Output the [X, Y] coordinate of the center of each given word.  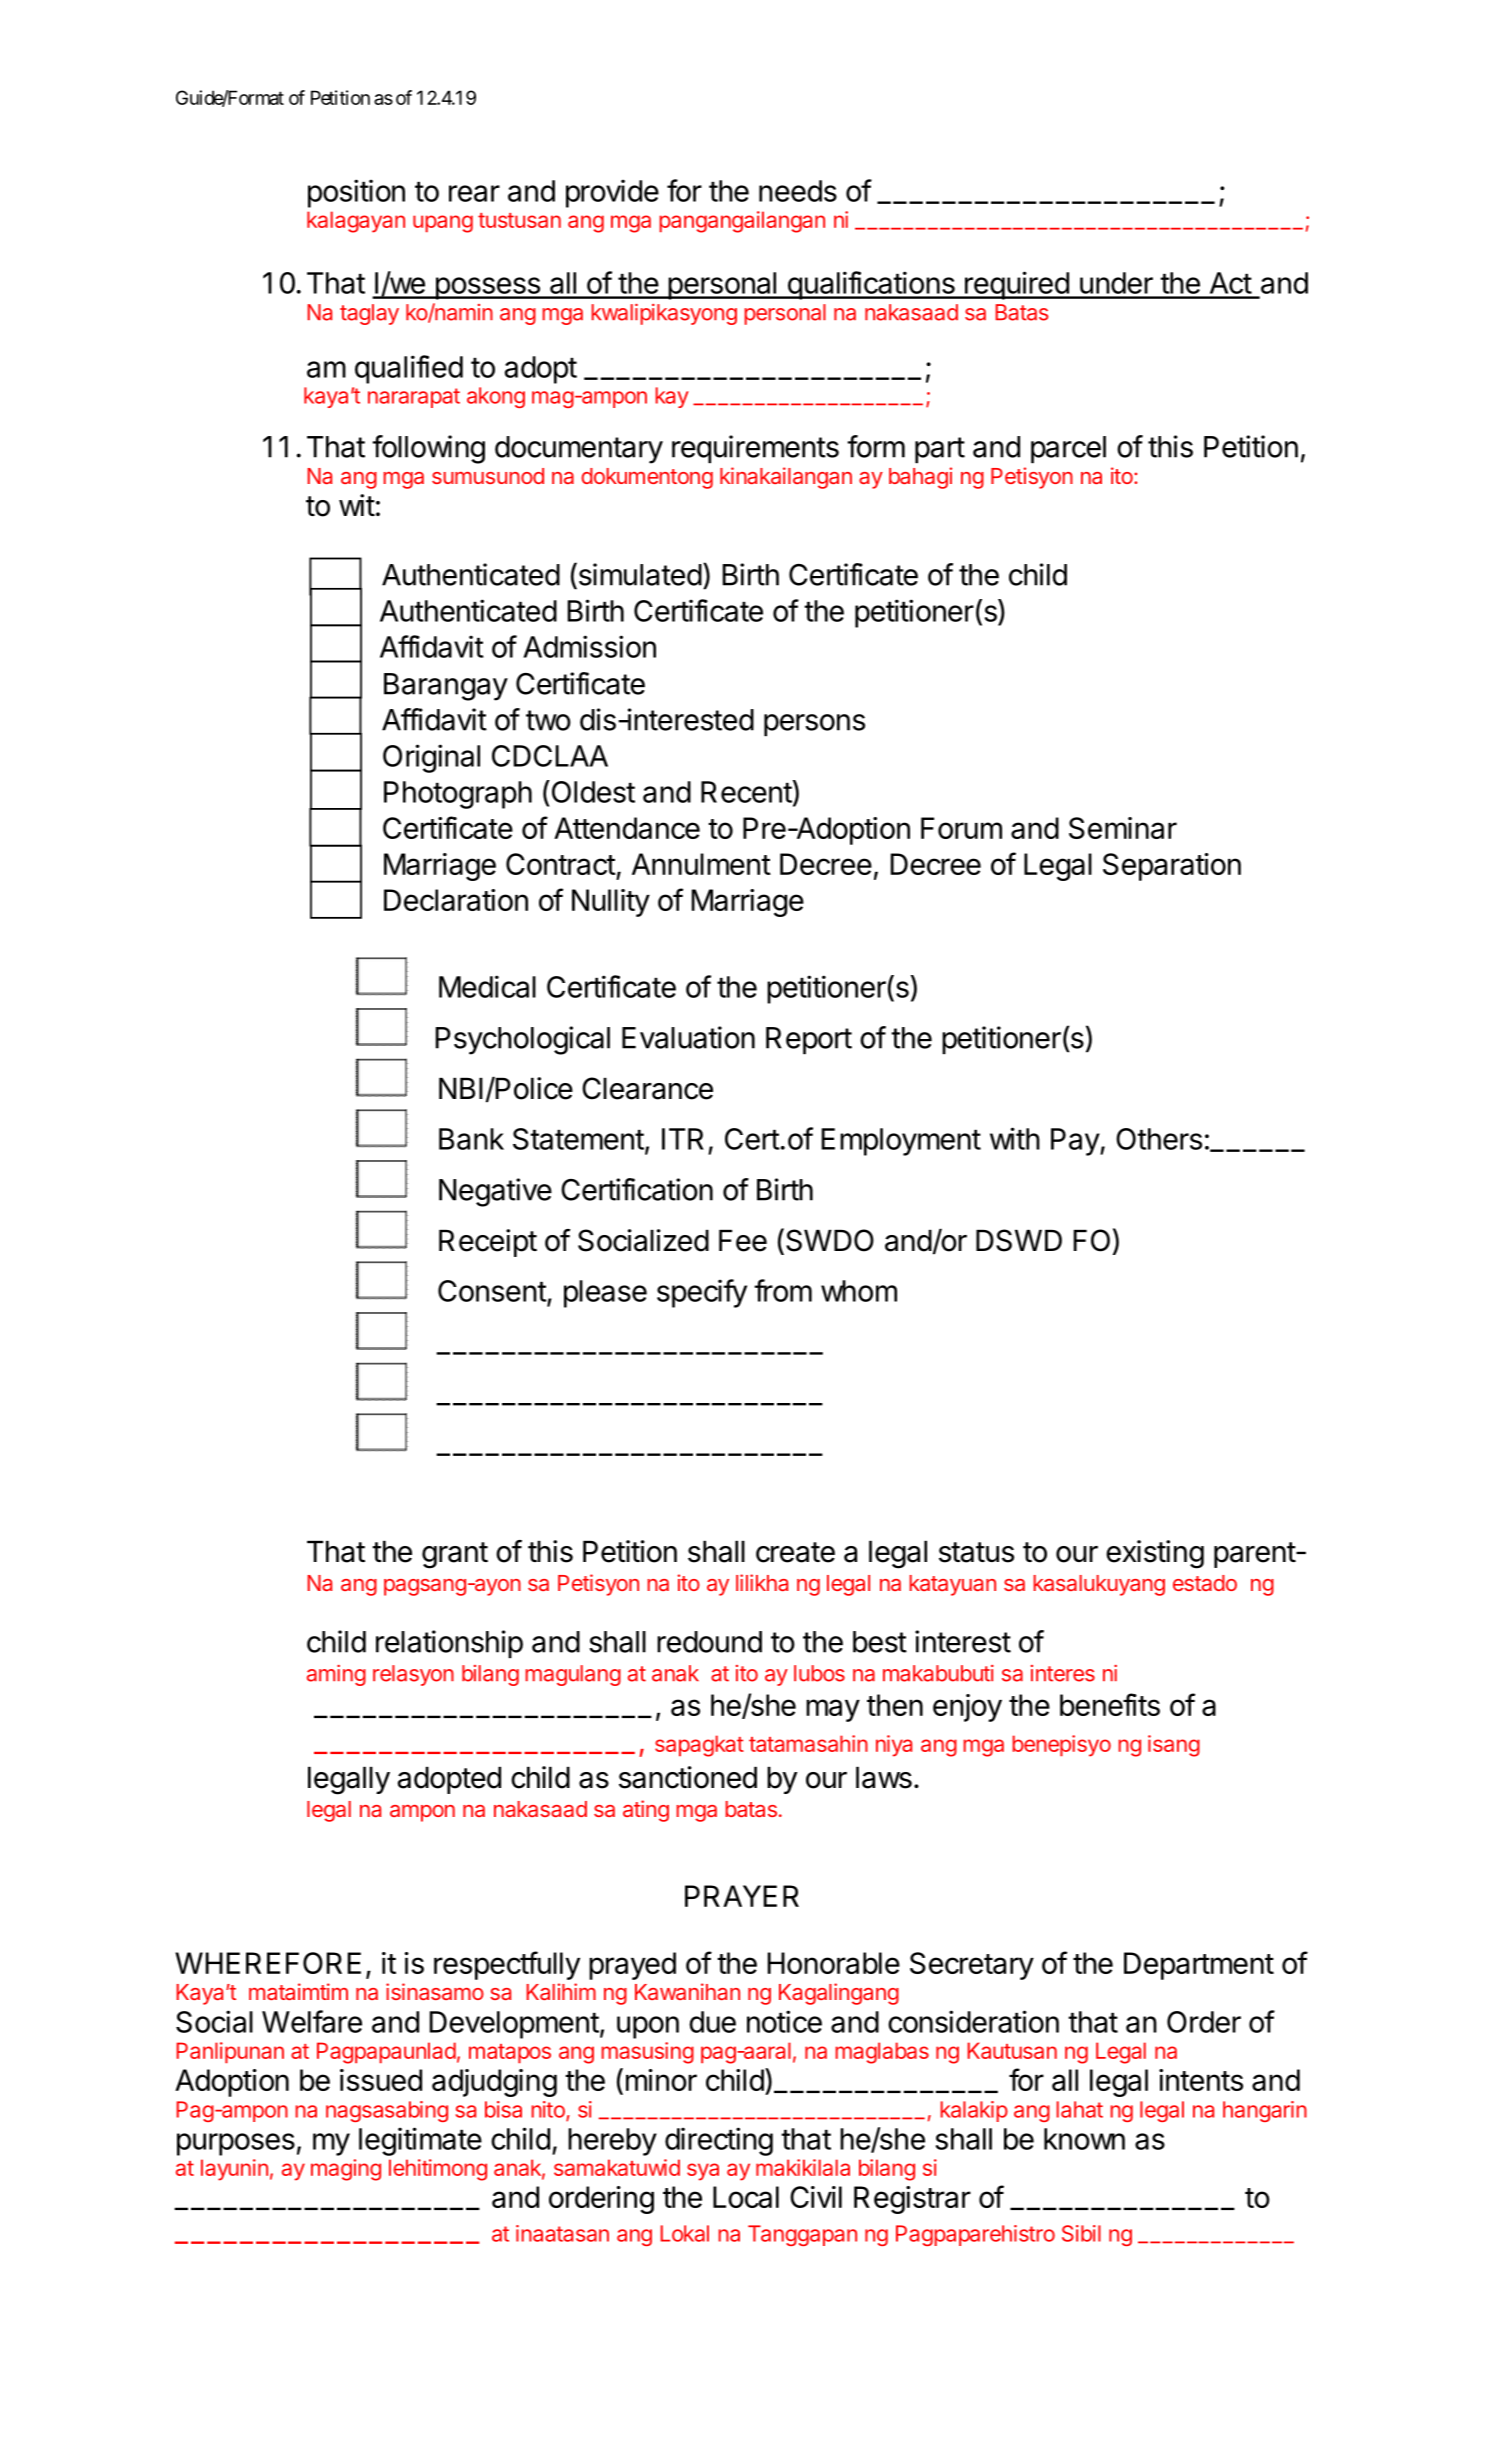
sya [703, 2172]
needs [798, 191]
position [356, 193]
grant [455, 1555]
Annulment [701, 864]
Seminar [1123, 828]
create [795, 1552]
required [1017, 285]
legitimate [420, 2141]
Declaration [456, 900]
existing [1155, 1554]
